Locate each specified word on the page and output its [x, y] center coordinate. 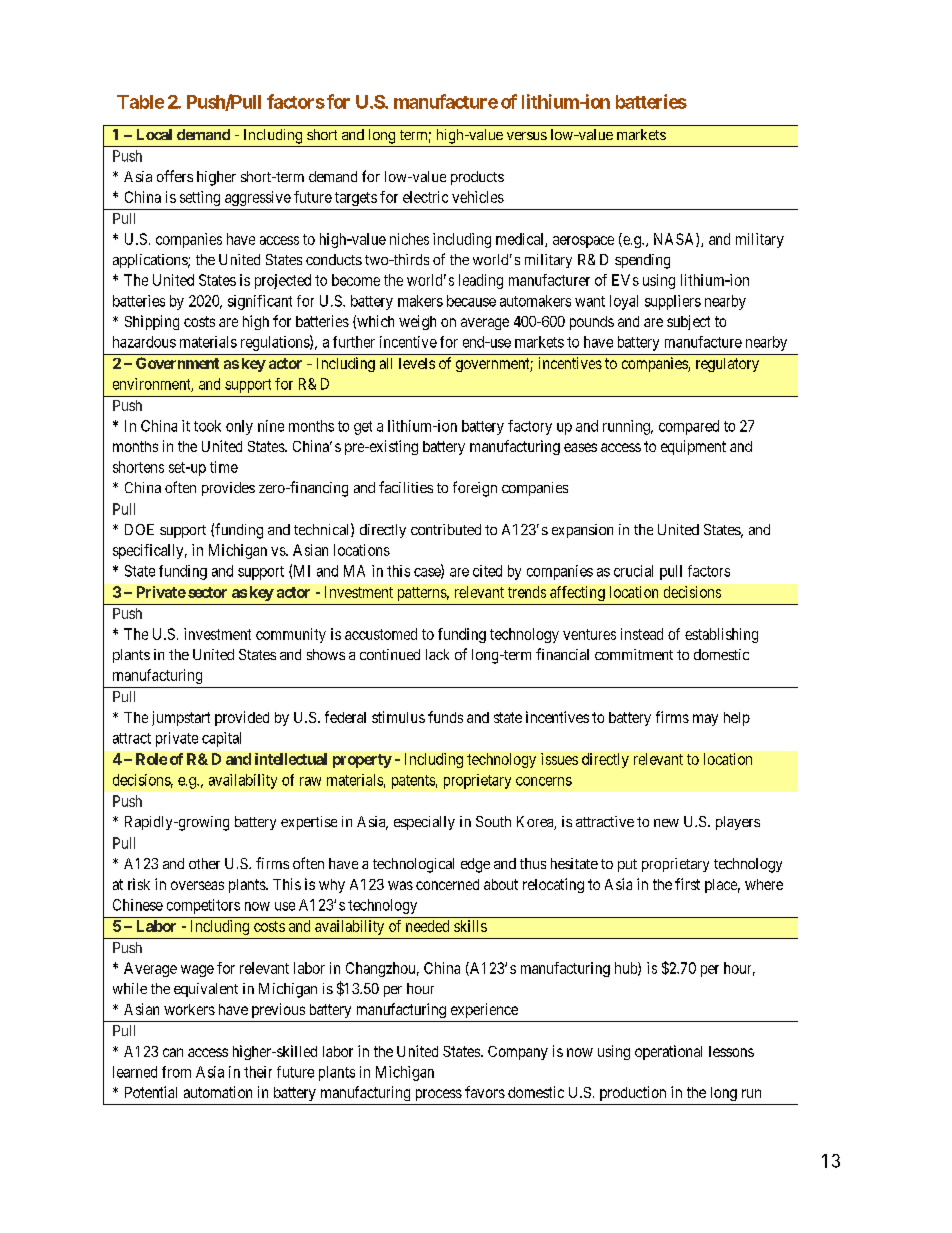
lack [437, 654]
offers [175, 176]
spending [642, 261]
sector [207, 592]
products [477, 178]
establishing [721, 635]
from [176, 1072]
